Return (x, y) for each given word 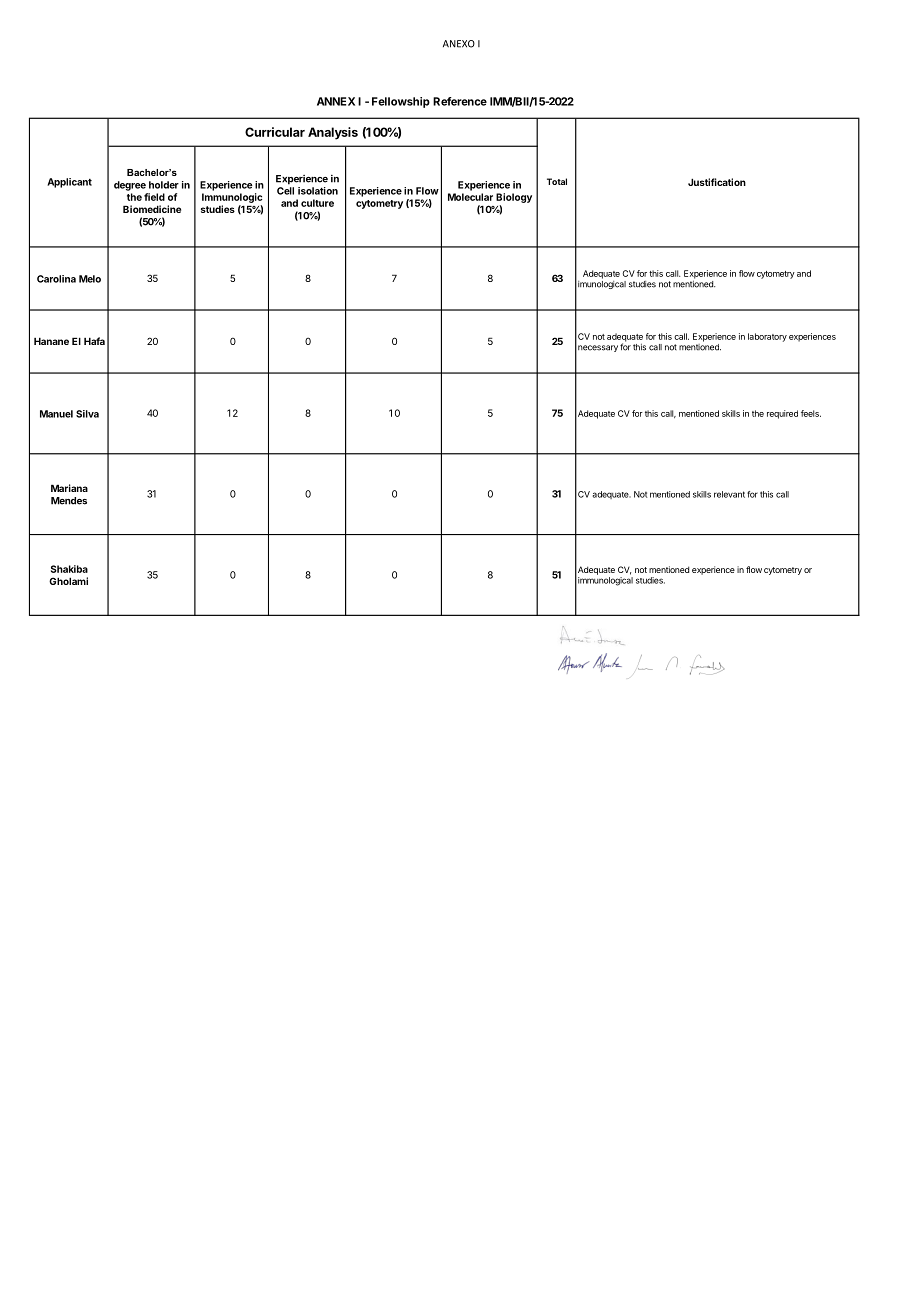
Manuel (56, 414)
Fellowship (401, 102)
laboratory (767, 337)
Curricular (275, 132)
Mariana (69, 488)
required (782, 414)
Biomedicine (152, 209)
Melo (90, 279)
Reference (460, 101)
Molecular (470, 197)
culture (317, 203)
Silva (87, 414)
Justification (717, 182)
